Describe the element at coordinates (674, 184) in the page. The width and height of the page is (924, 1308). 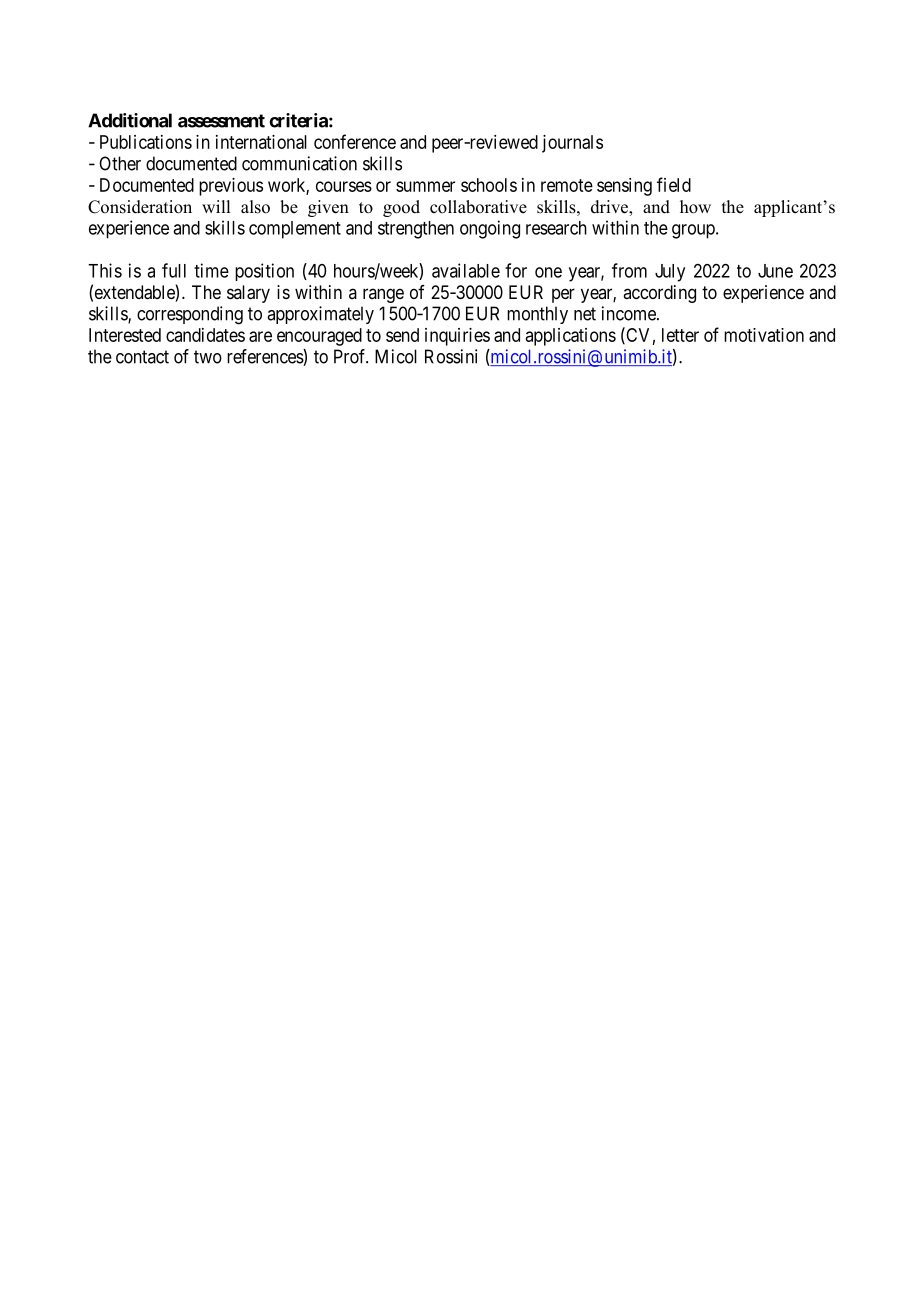
I see `field` at that location.
